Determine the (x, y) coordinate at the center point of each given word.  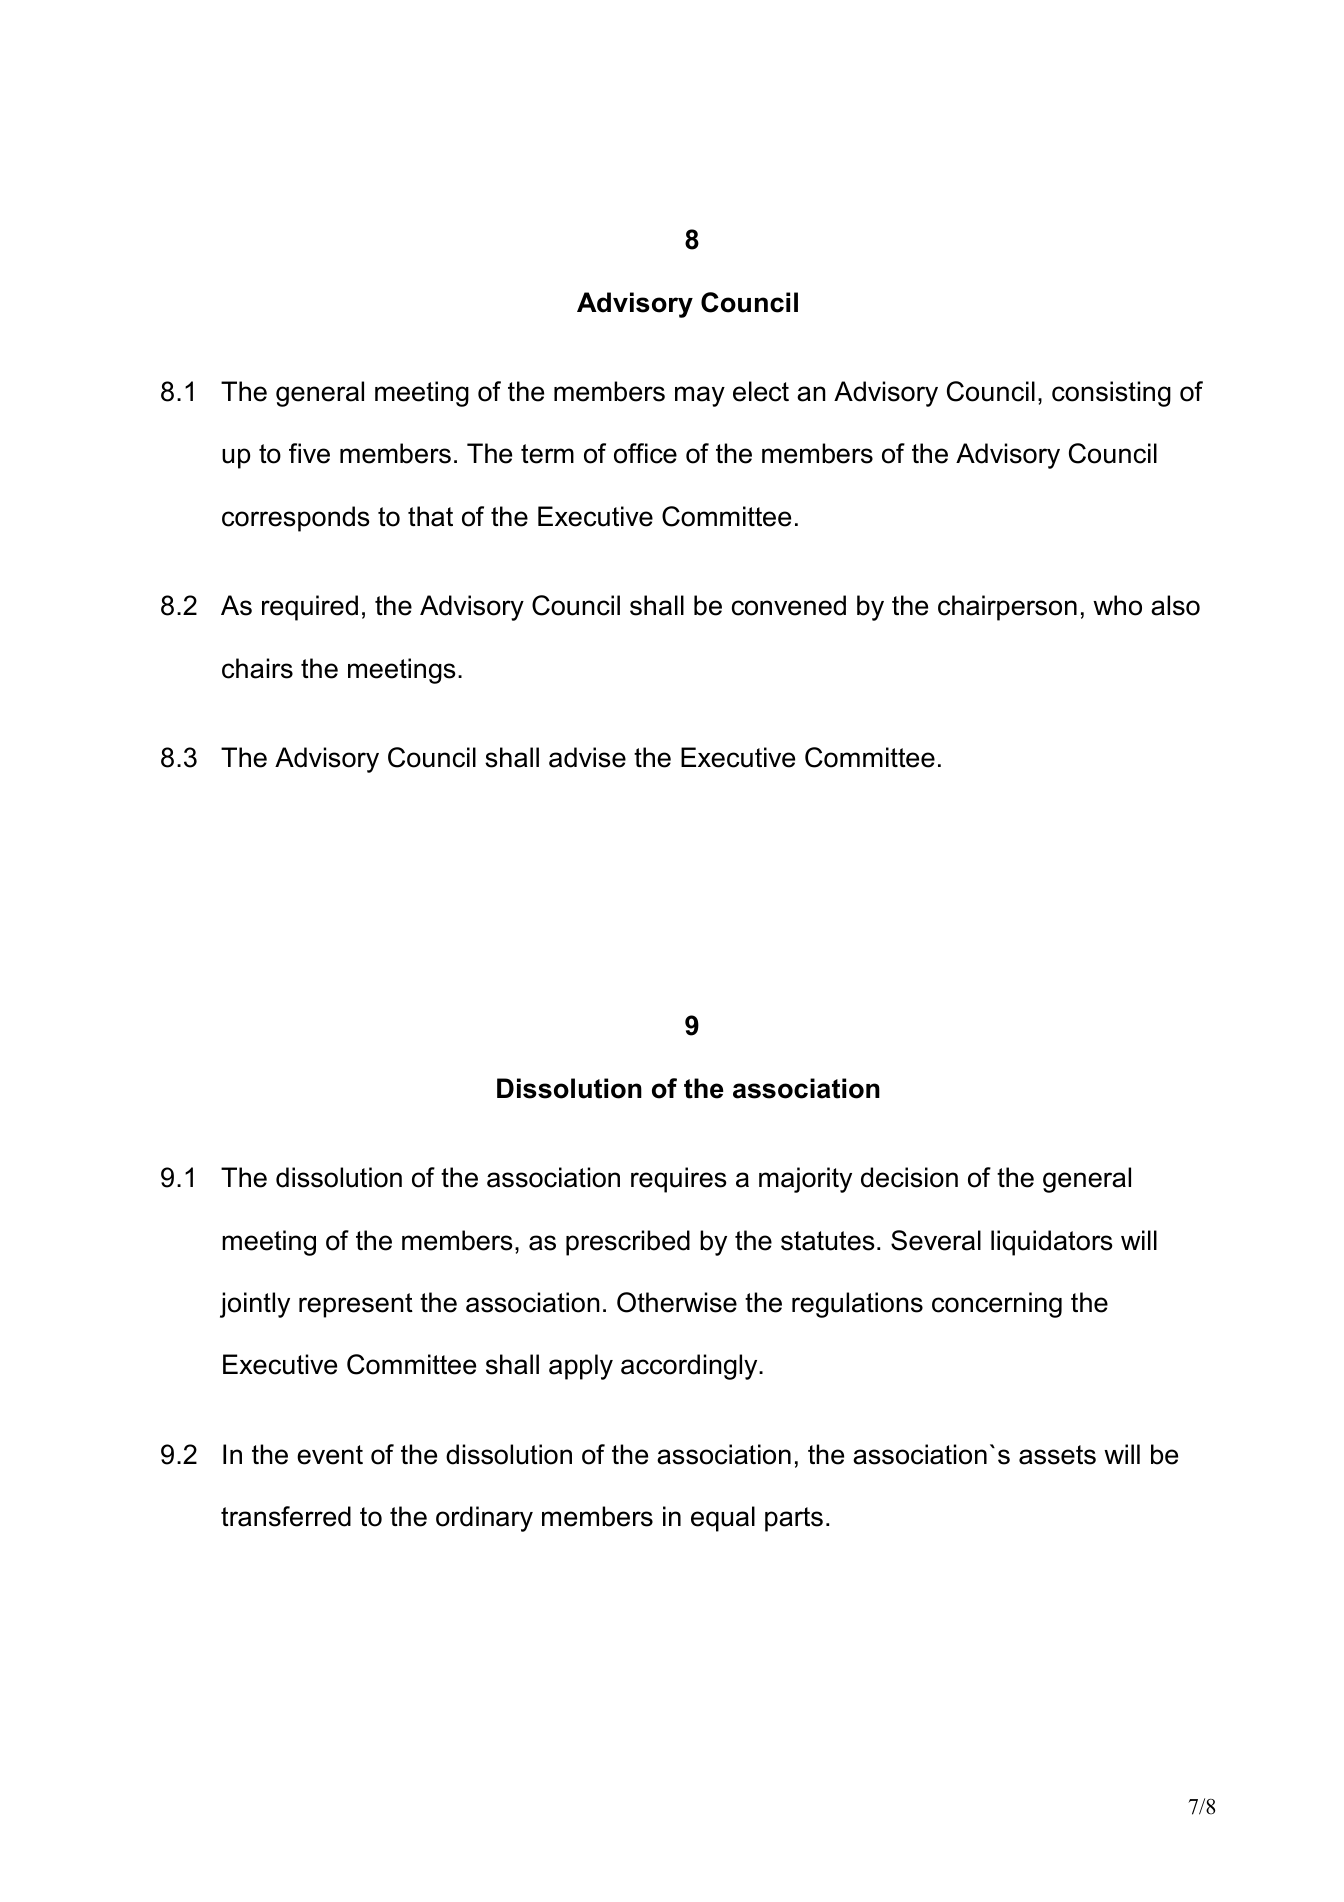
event (330, 1455)
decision (909, 1177)
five (309, 453)
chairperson (1007, 608)
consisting (1111, 394)
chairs (257, 668)
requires (679, 1180)
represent (356, 1305)
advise (587, 757)
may (700, 396)
